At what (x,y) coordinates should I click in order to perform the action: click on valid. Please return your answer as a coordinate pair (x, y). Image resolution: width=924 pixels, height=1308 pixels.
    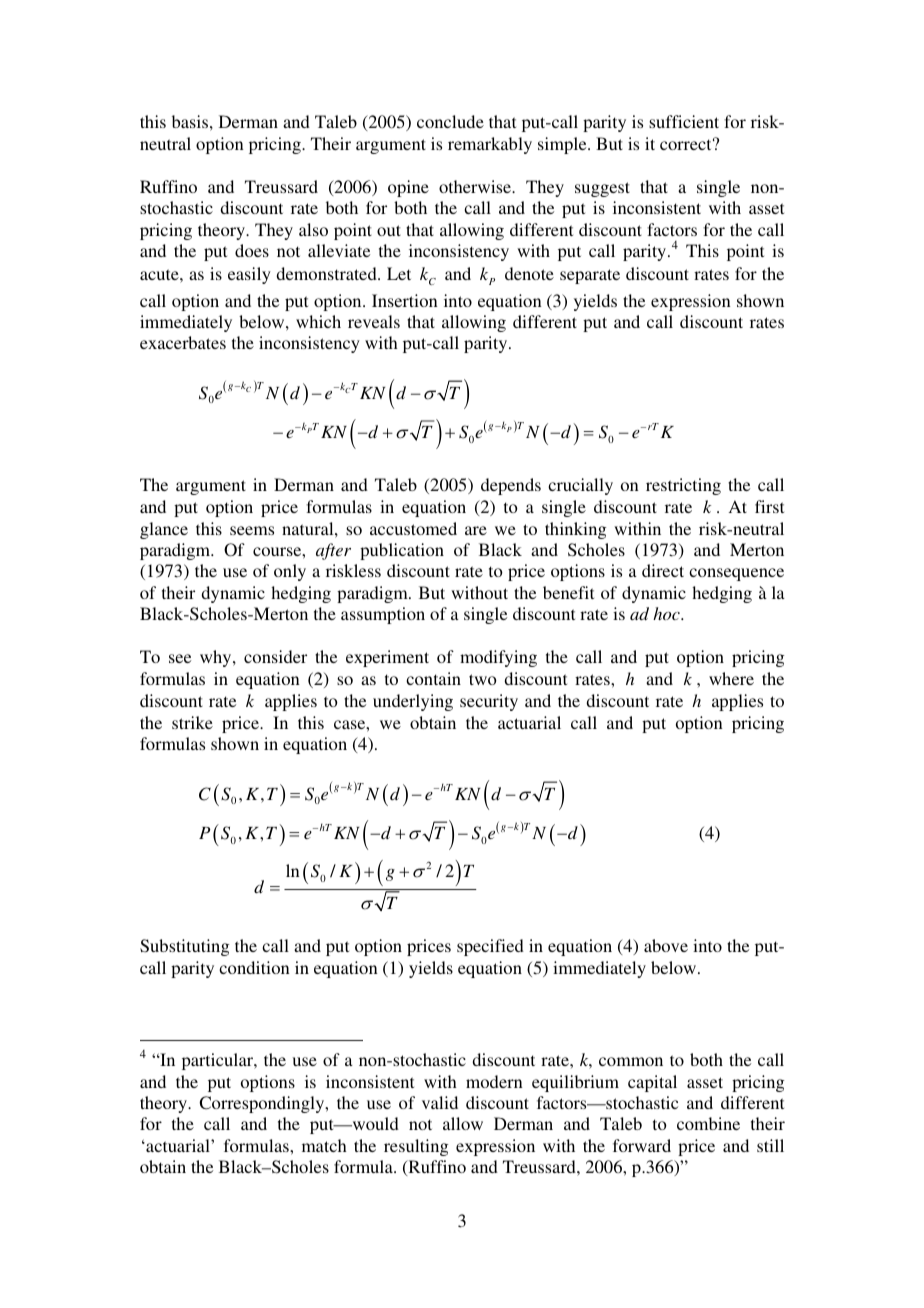
    Looking at the image, I should click on (440, 1102).
